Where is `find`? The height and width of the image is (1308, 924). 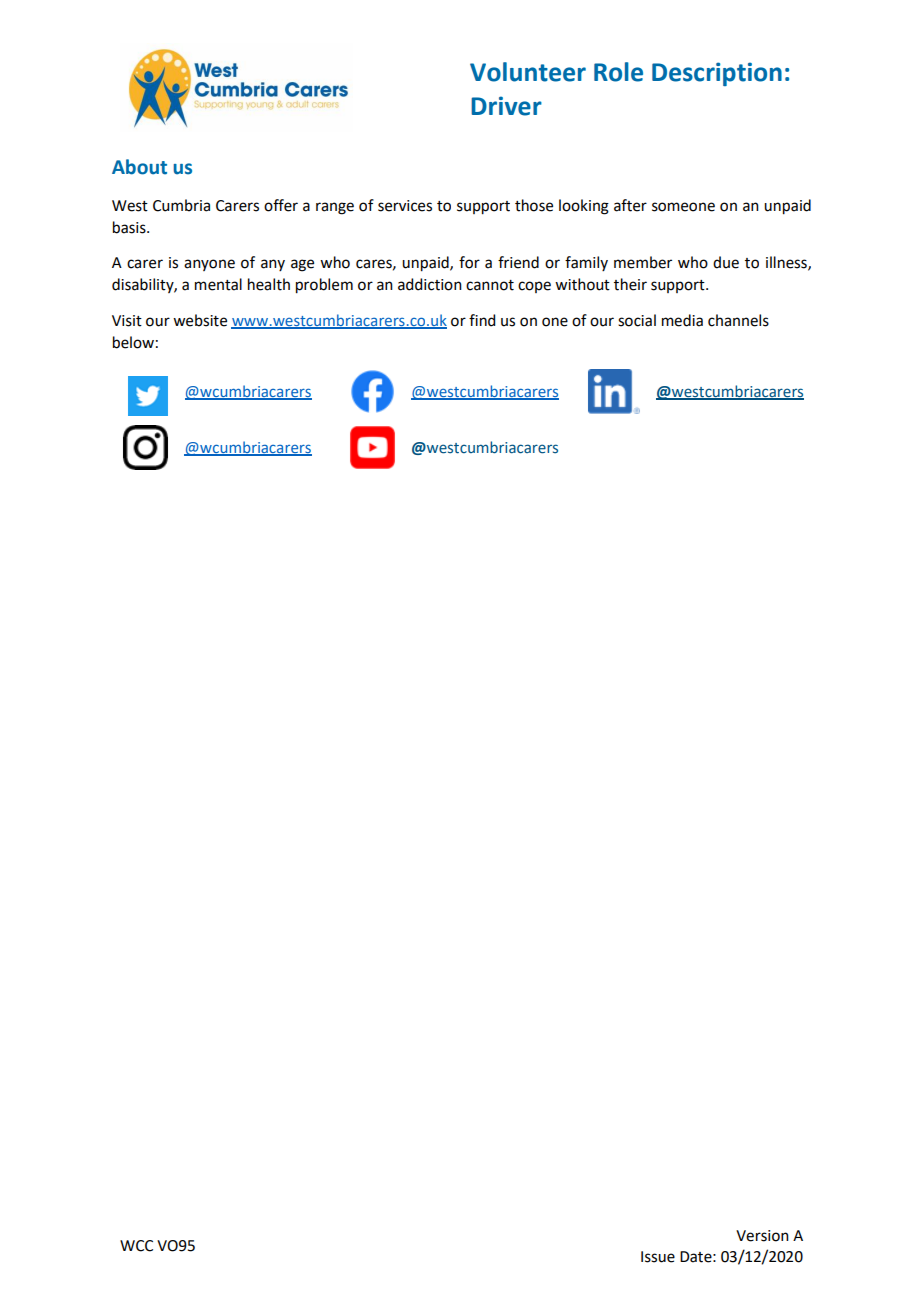 find is located at coordinates (482, 320).
